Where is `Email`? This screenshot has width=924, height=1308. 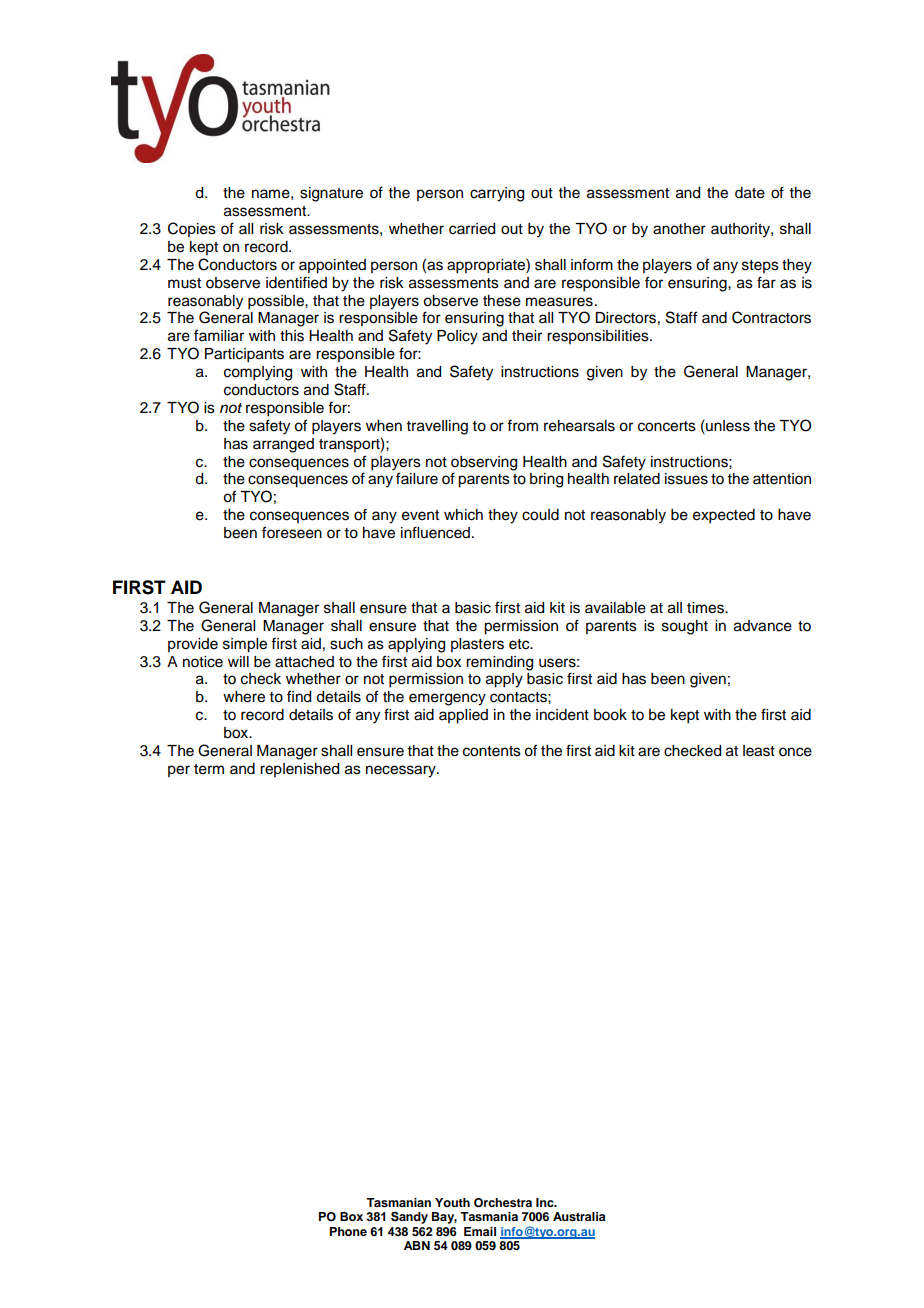
Email is located at coordinates (480, 1231).
